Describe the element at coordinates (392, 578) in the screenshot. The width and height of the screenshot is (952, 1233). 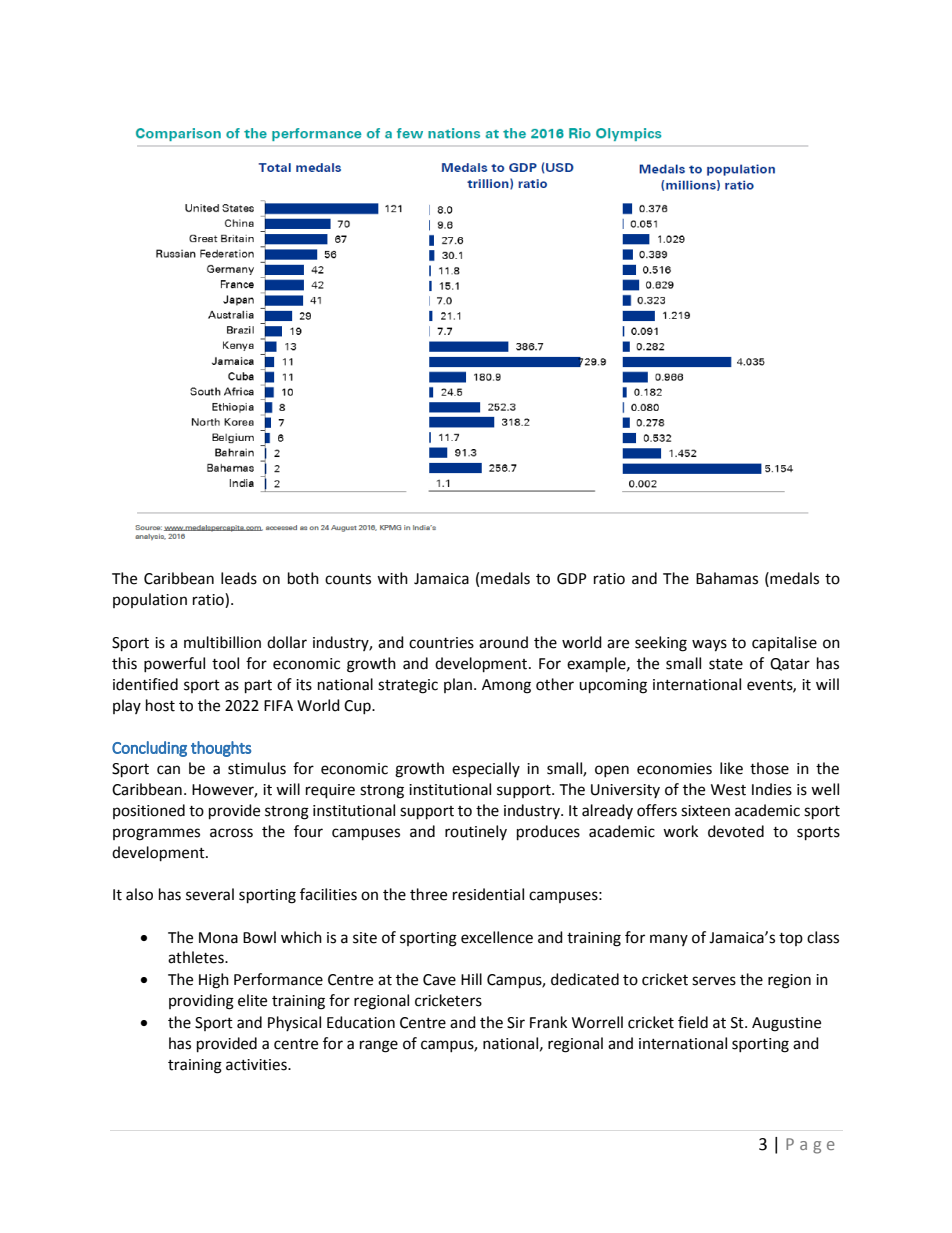
I see `with` at that location.
